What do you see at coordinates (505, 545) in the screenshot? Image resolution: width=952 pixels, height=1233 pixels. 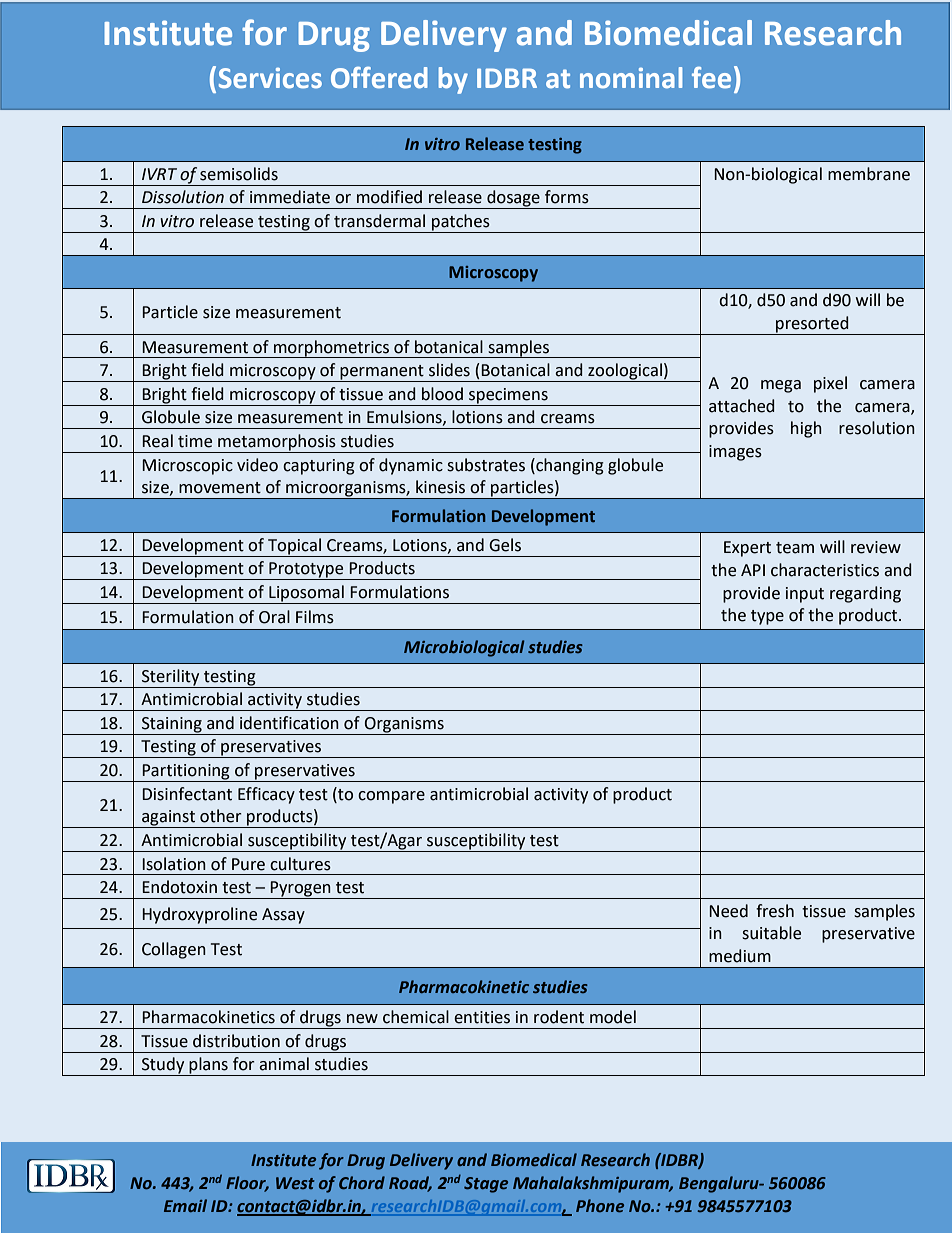 I see `Gels` at bounding box center [505, 545].
